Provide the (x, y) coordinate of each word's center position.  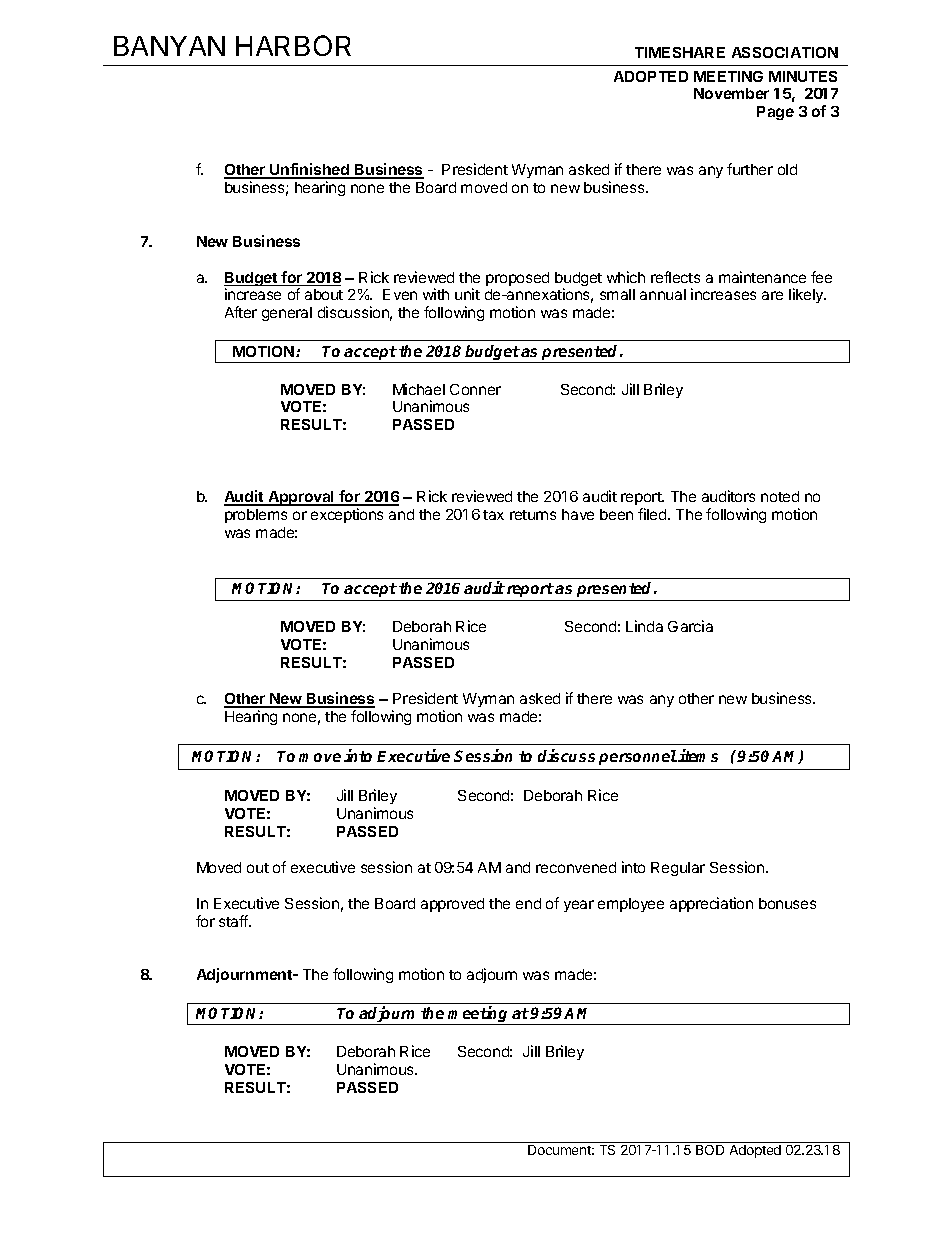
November (731, 93)
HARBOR (293, 45)
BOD (710, 1150)
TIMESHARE (680, 52)
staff (234, 921)
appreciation (711, 904)
